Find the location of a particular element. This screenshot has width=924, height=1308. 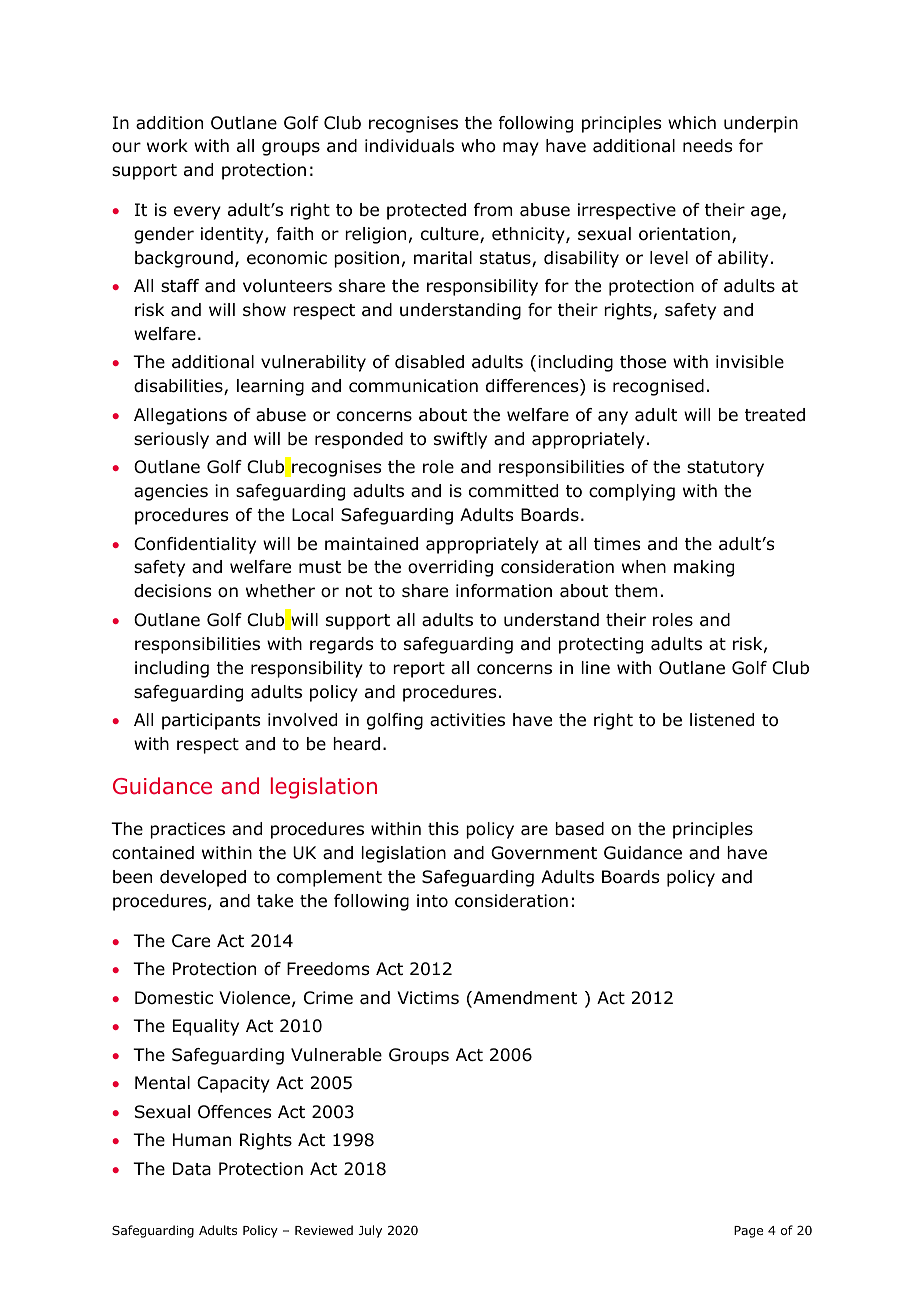

report is located at coordinates (419, 670).
